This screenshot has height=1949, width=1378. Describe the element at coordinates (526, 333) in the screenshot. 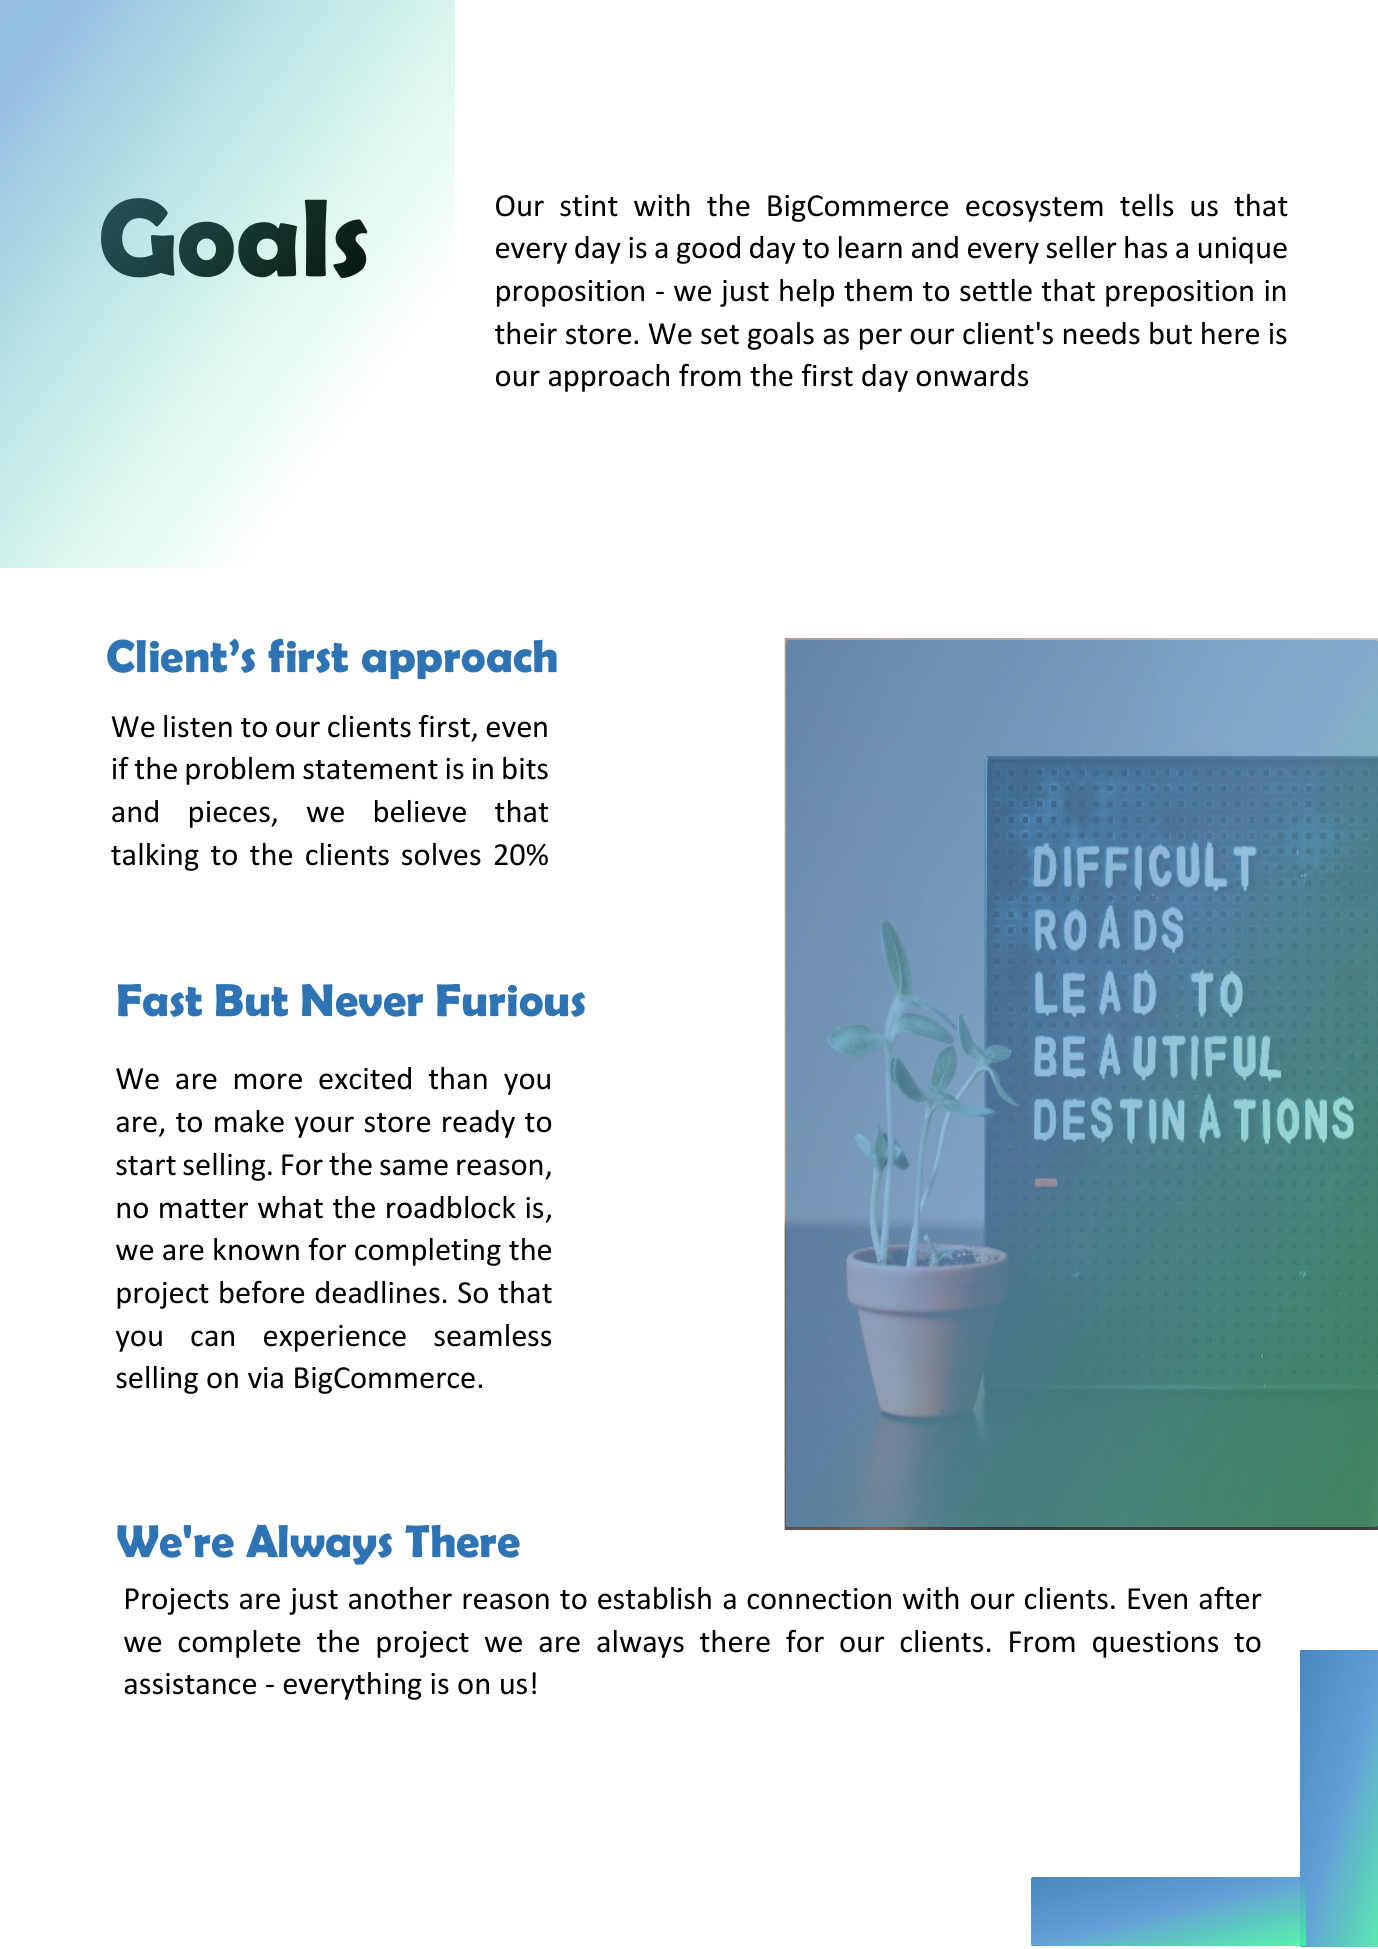

I see `their` at that location.
